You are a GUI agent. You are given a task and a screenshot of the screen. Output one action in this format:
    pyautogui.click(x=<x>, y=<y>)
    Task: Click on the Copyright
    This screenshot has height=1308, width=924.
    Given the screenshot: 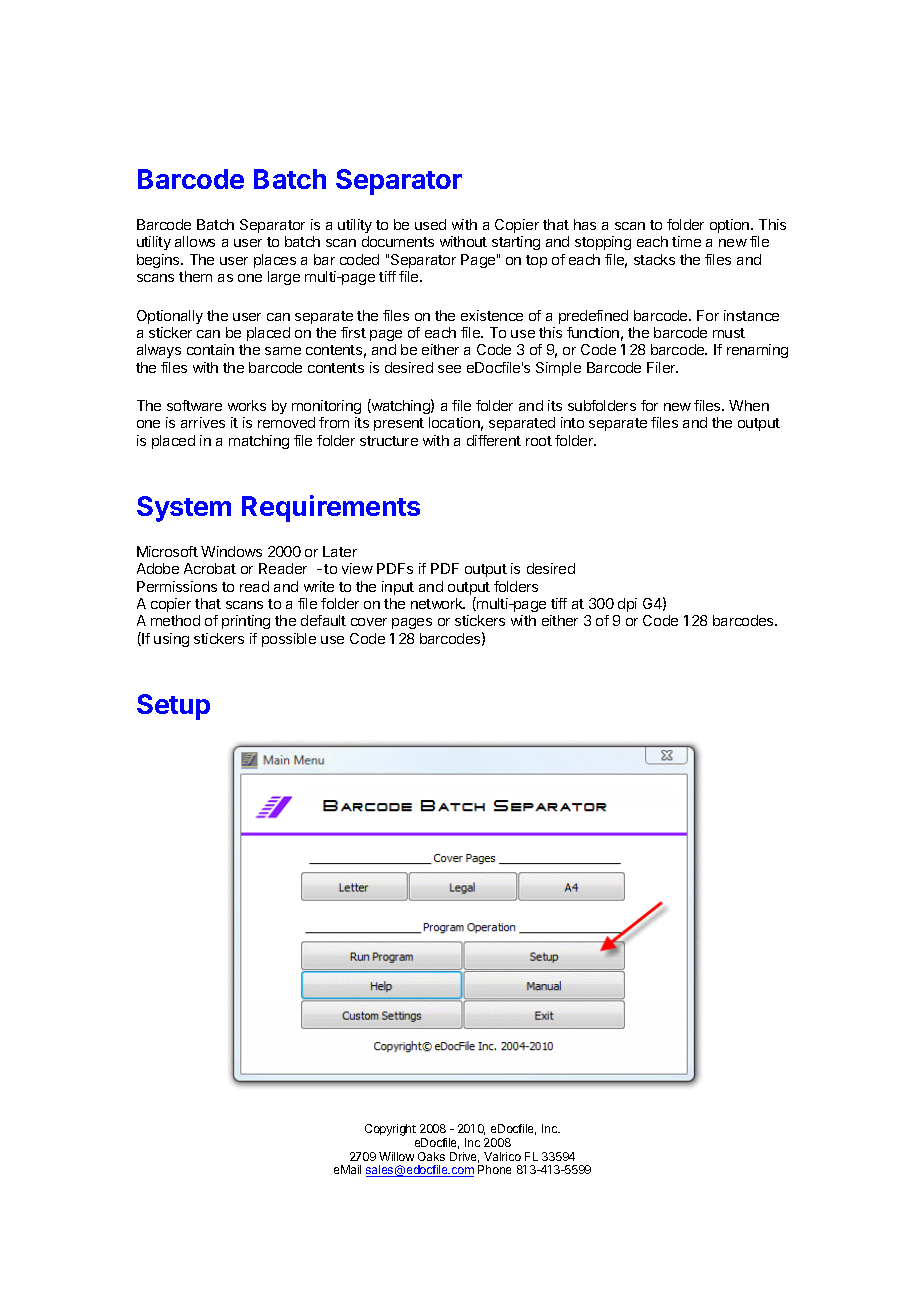 What is the action you would take?
    pyautogui.click(x=390, y=1130)
